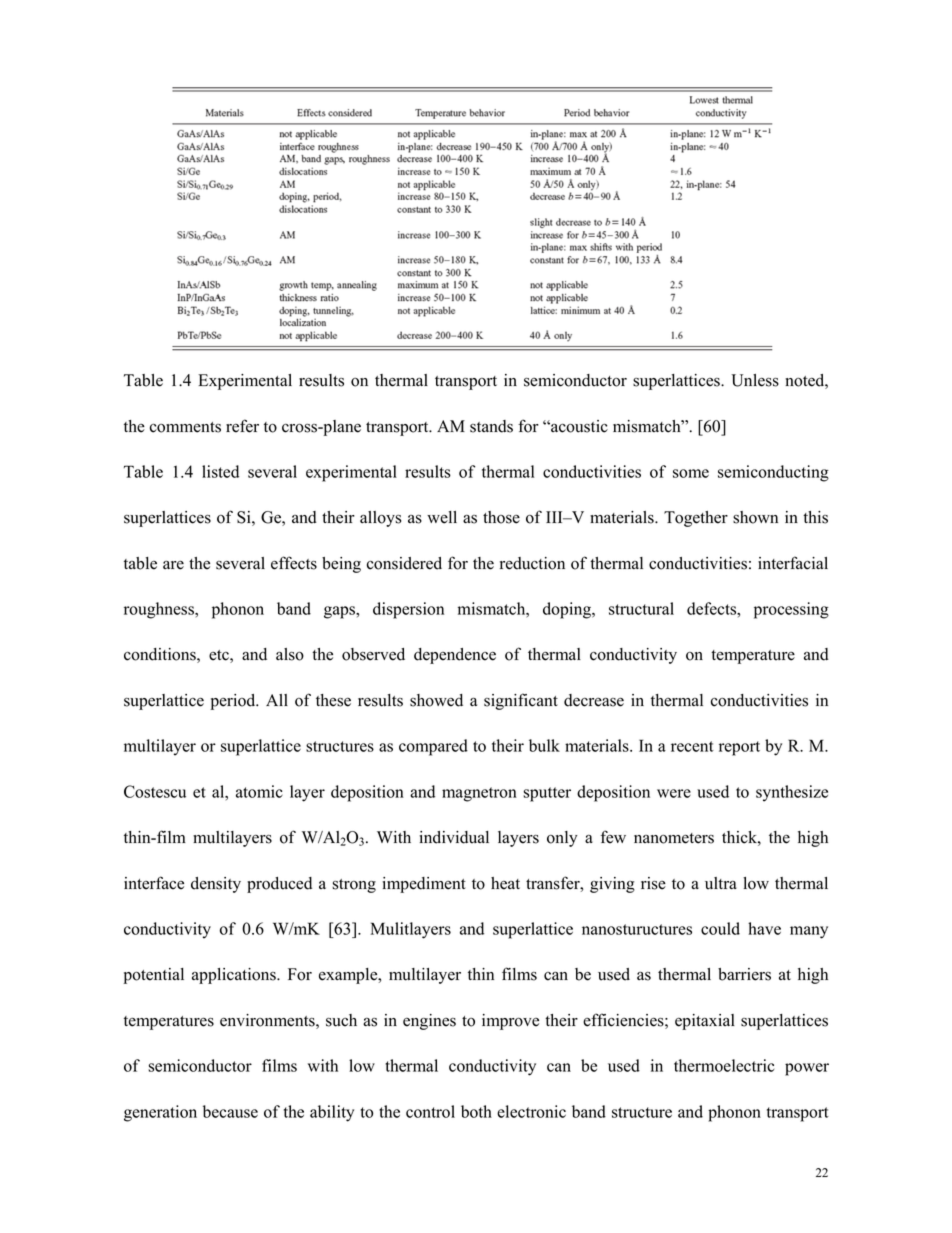 The height and width of the screenshot is (1233, 952). I want to click on dependence, so click(455, 656).
